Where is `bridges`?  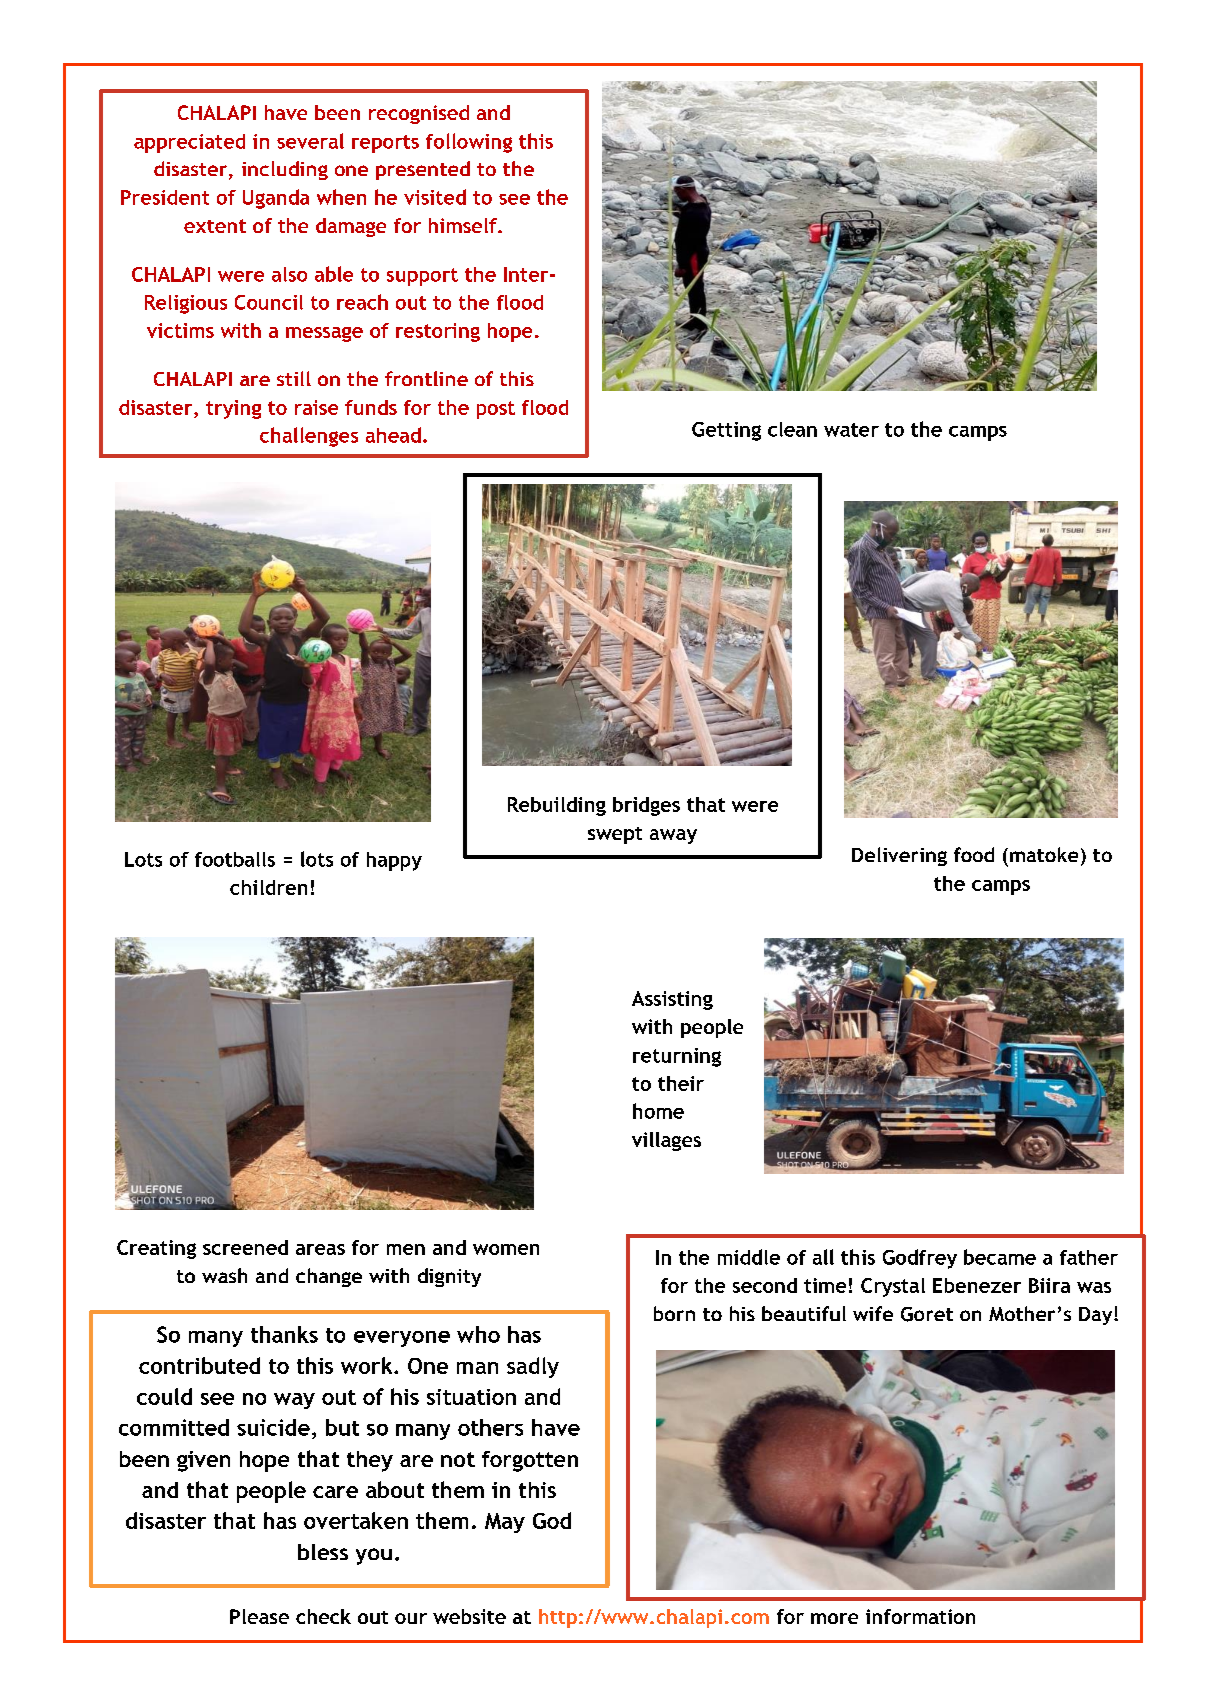
bridges is located at coordinates (646, 806).
